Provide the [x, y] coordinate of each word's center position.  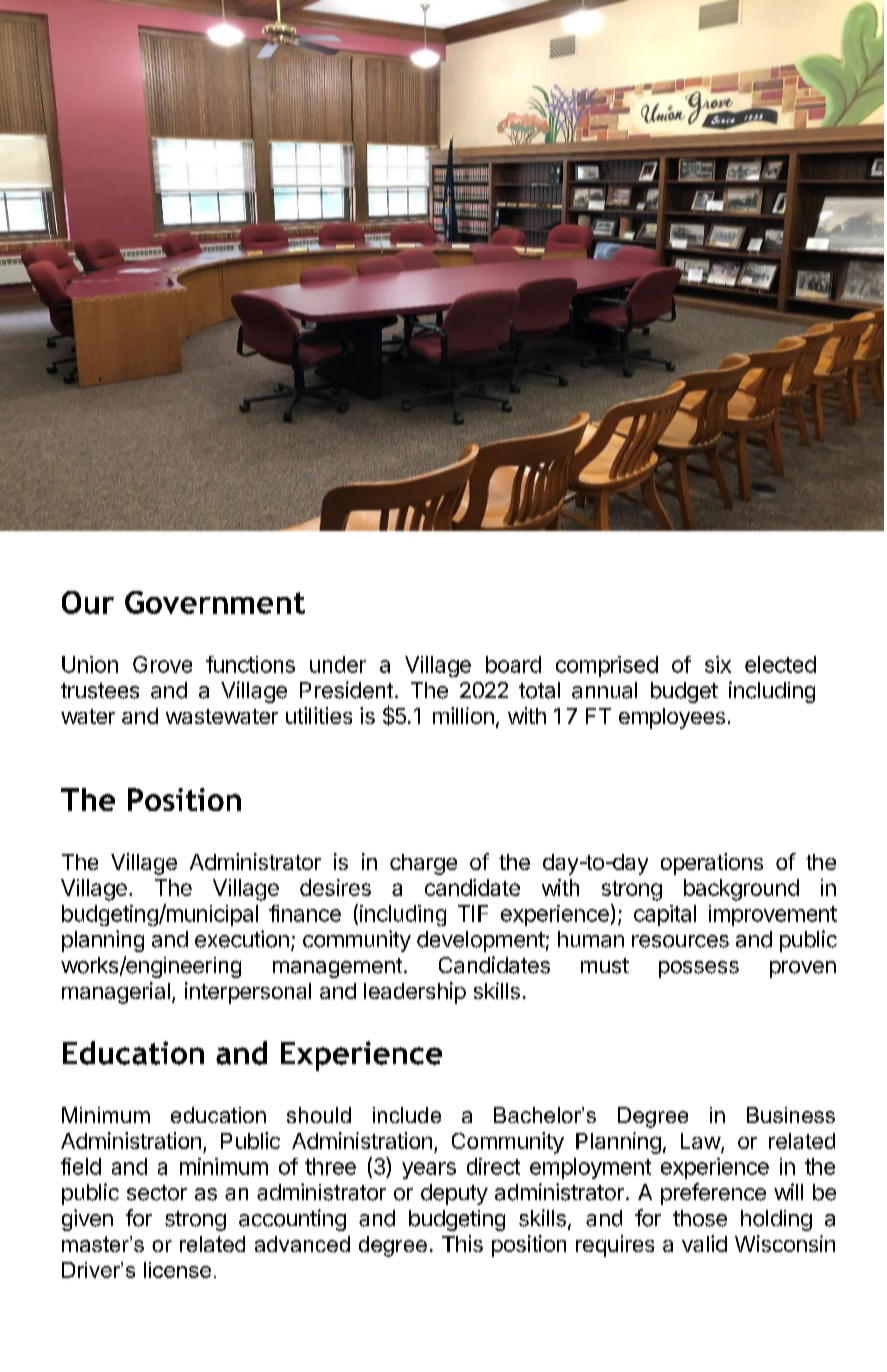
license [177, 1270]
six [718, 664]
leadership [415, 993]
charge [423, 864]
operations [712, 864]
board [513, 664]
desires [335, 887]
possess [699, 969]
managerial [116, 993]
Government [215, 602]
